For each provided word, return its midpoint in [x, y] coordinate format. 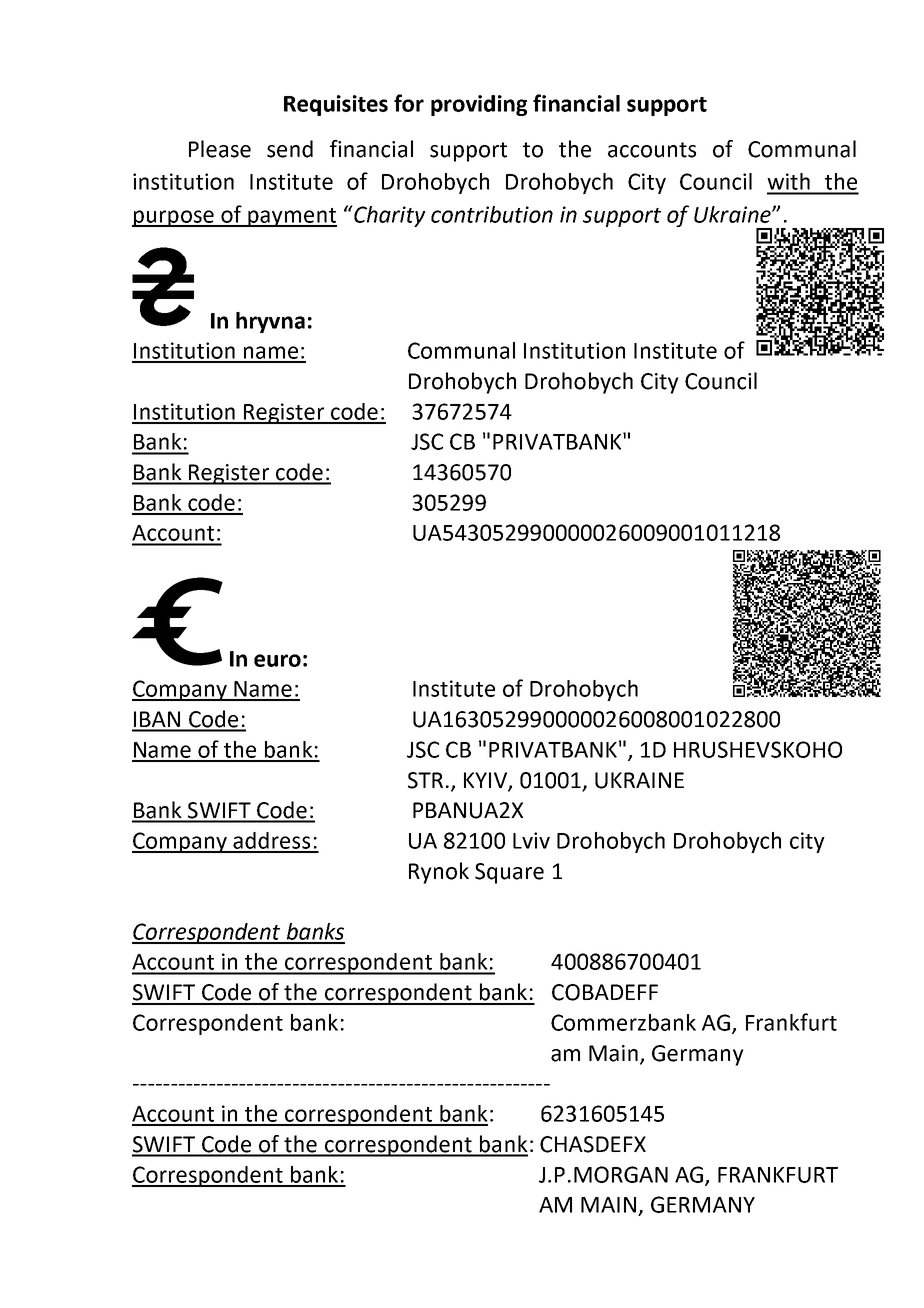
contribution [492, 214]
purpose [174, 218]
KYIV [486, 781]
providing [479, 105]
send [290, 149]
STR [425, 780]
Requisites [336, 105]
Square [509, 873]
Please [220, 149]
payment [291, 217]
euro [277, 660]
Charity [389, 216]
